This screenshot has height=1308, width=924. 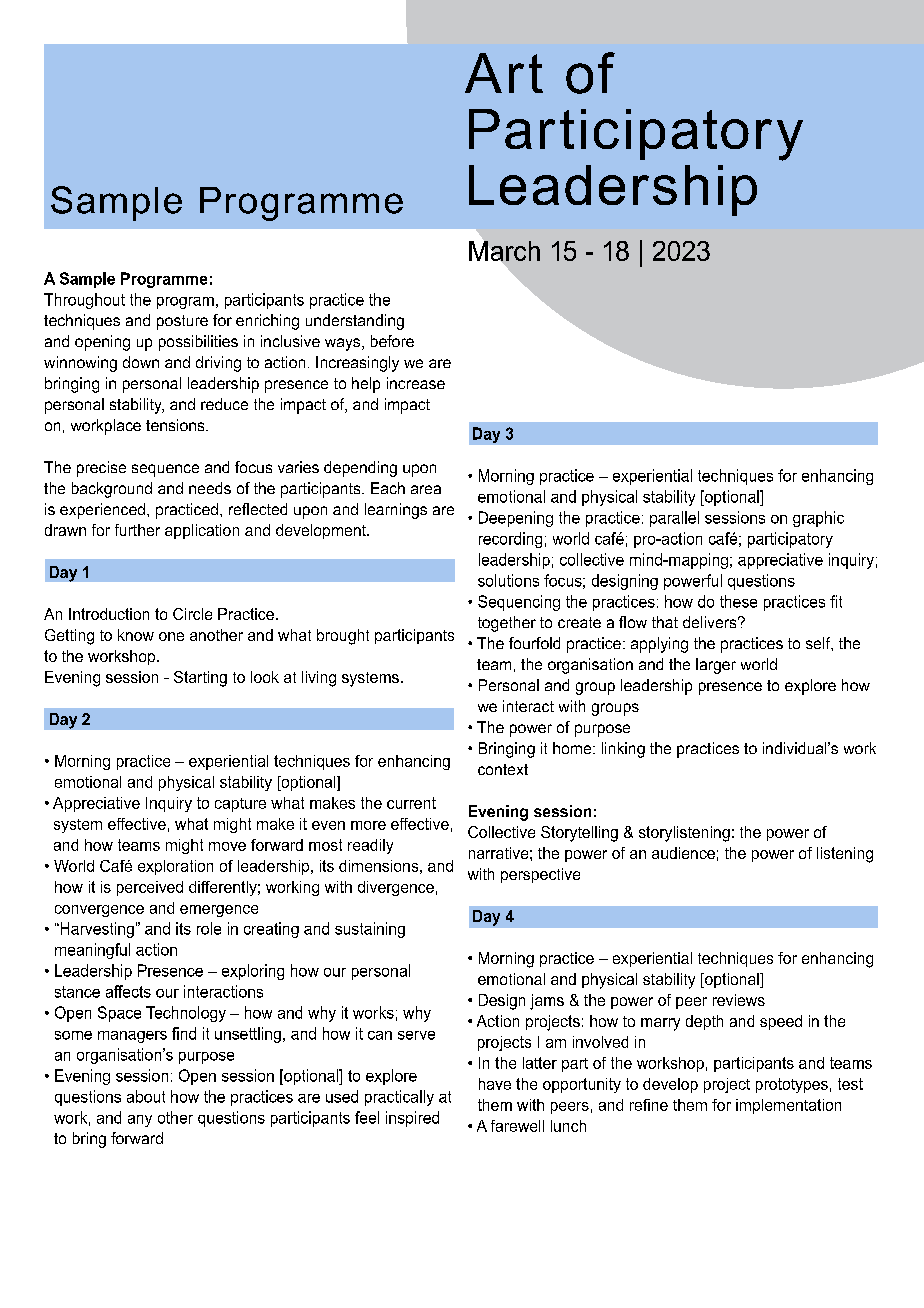 I want to click on before, so click(x=392, y=341).
